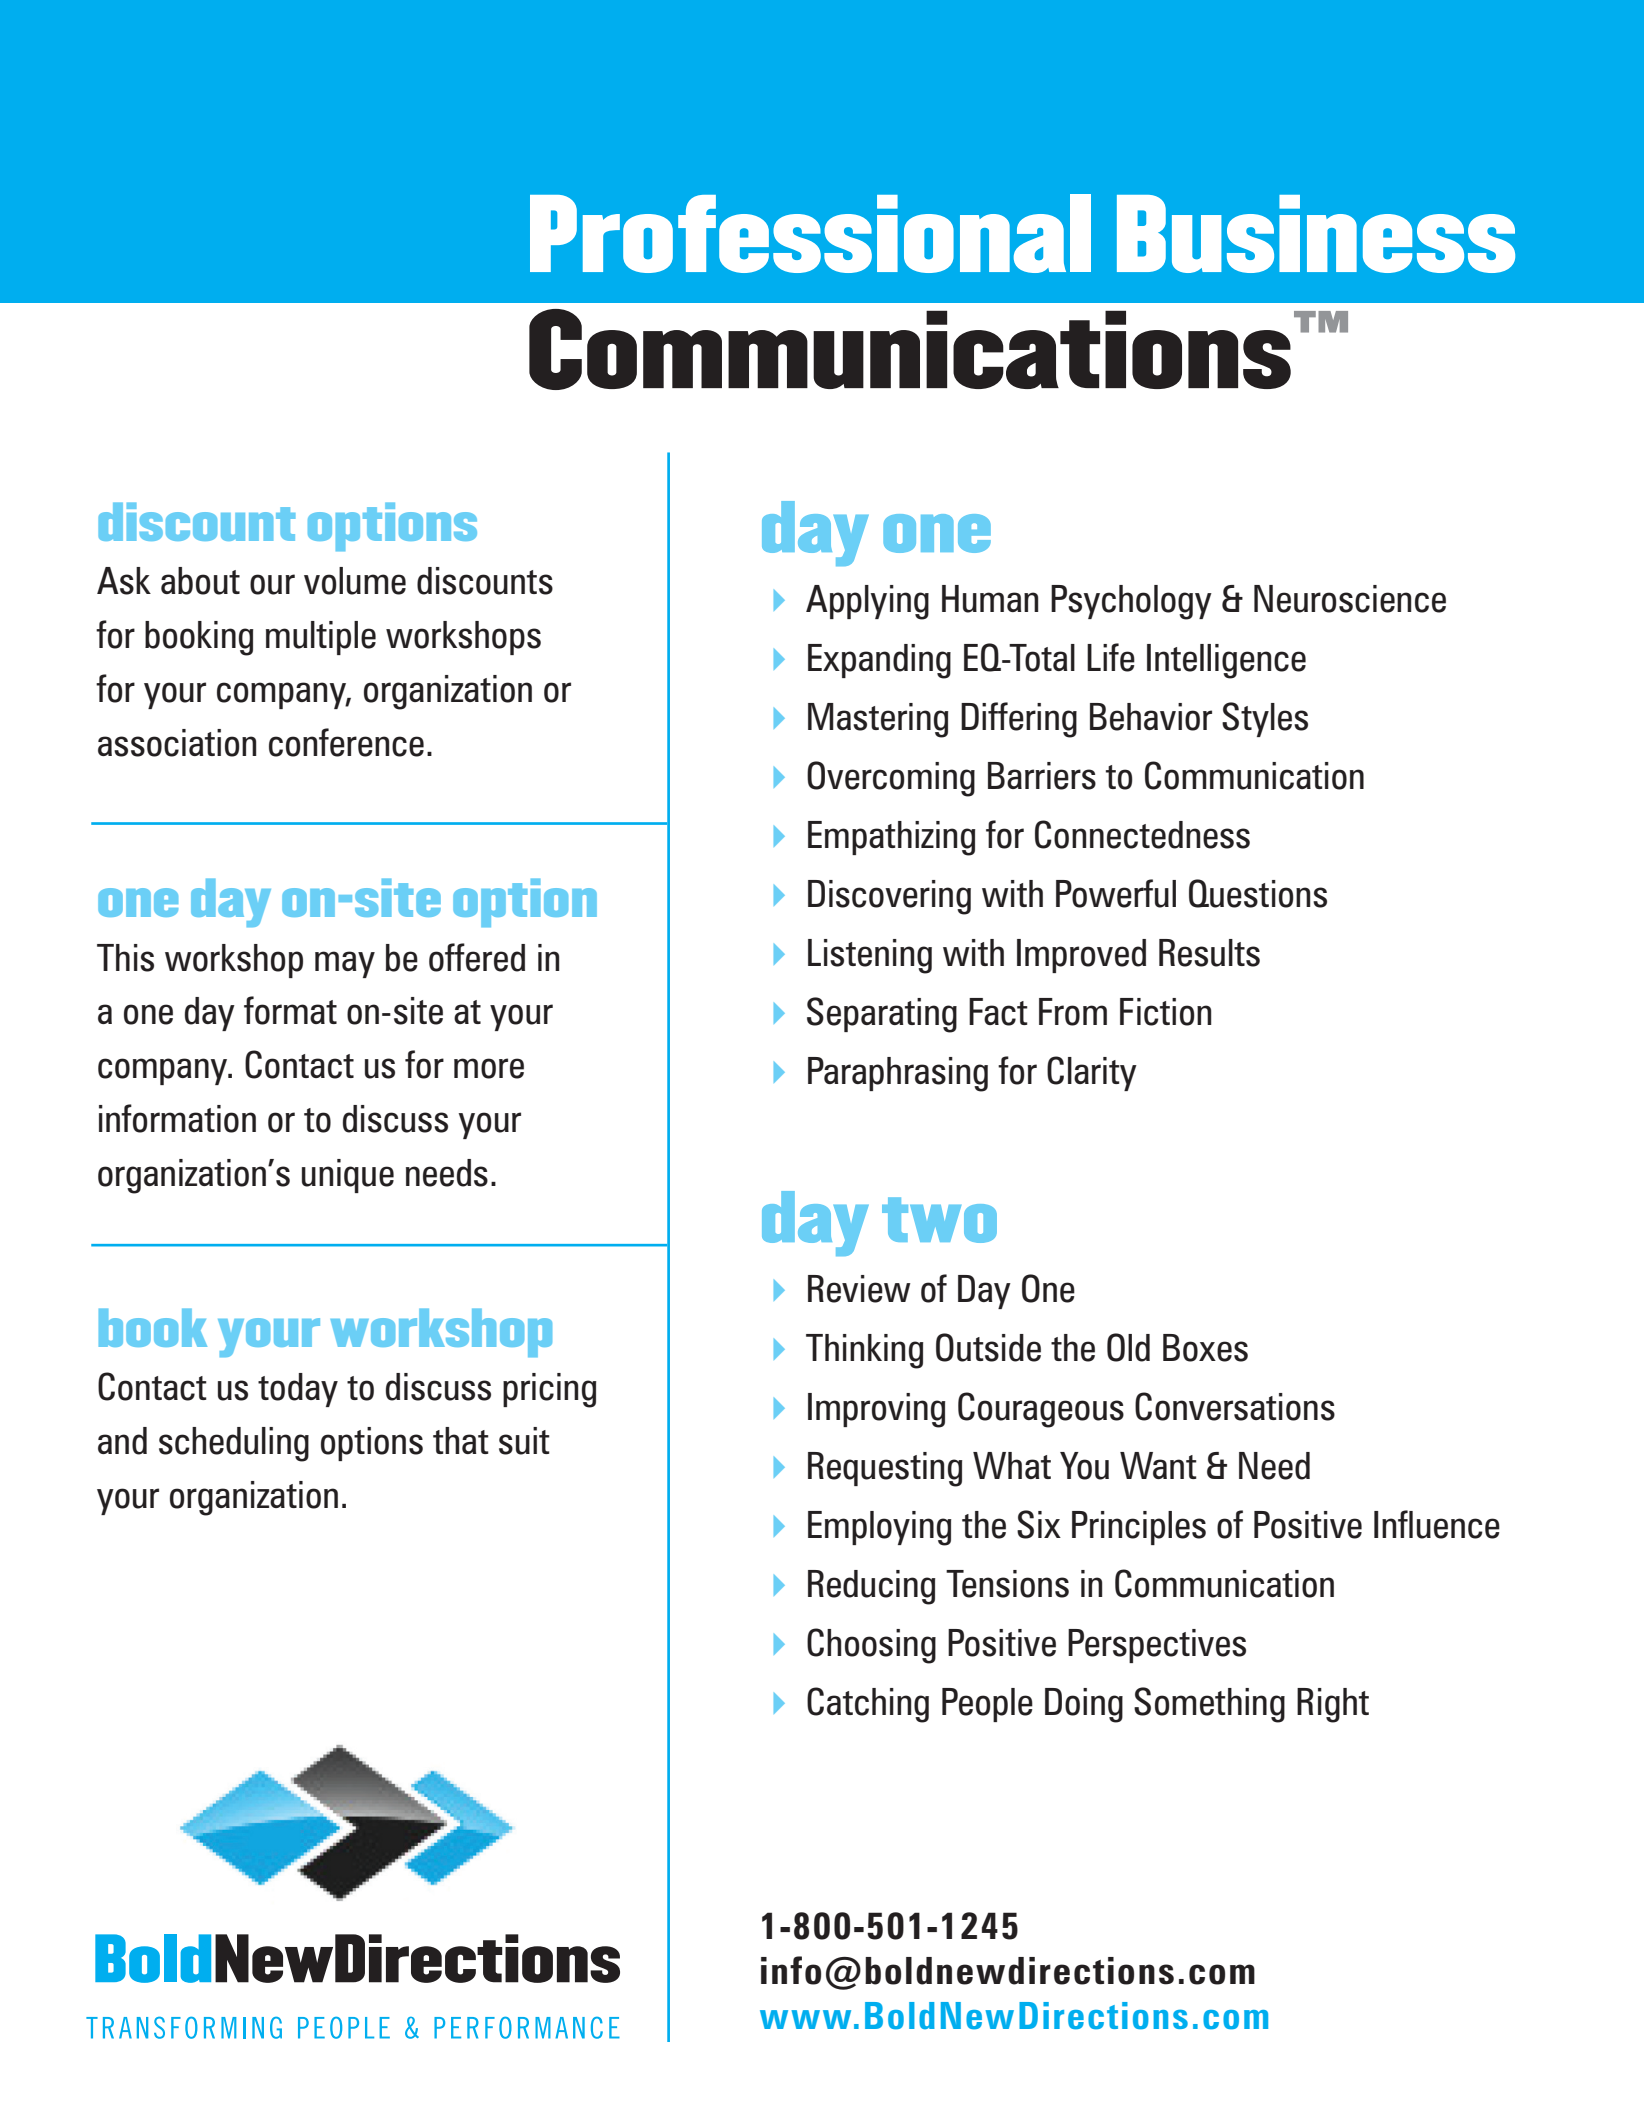  Describe the element at coordinates (871, 1646) in the screenshot. I see `Choosing` at that location.
